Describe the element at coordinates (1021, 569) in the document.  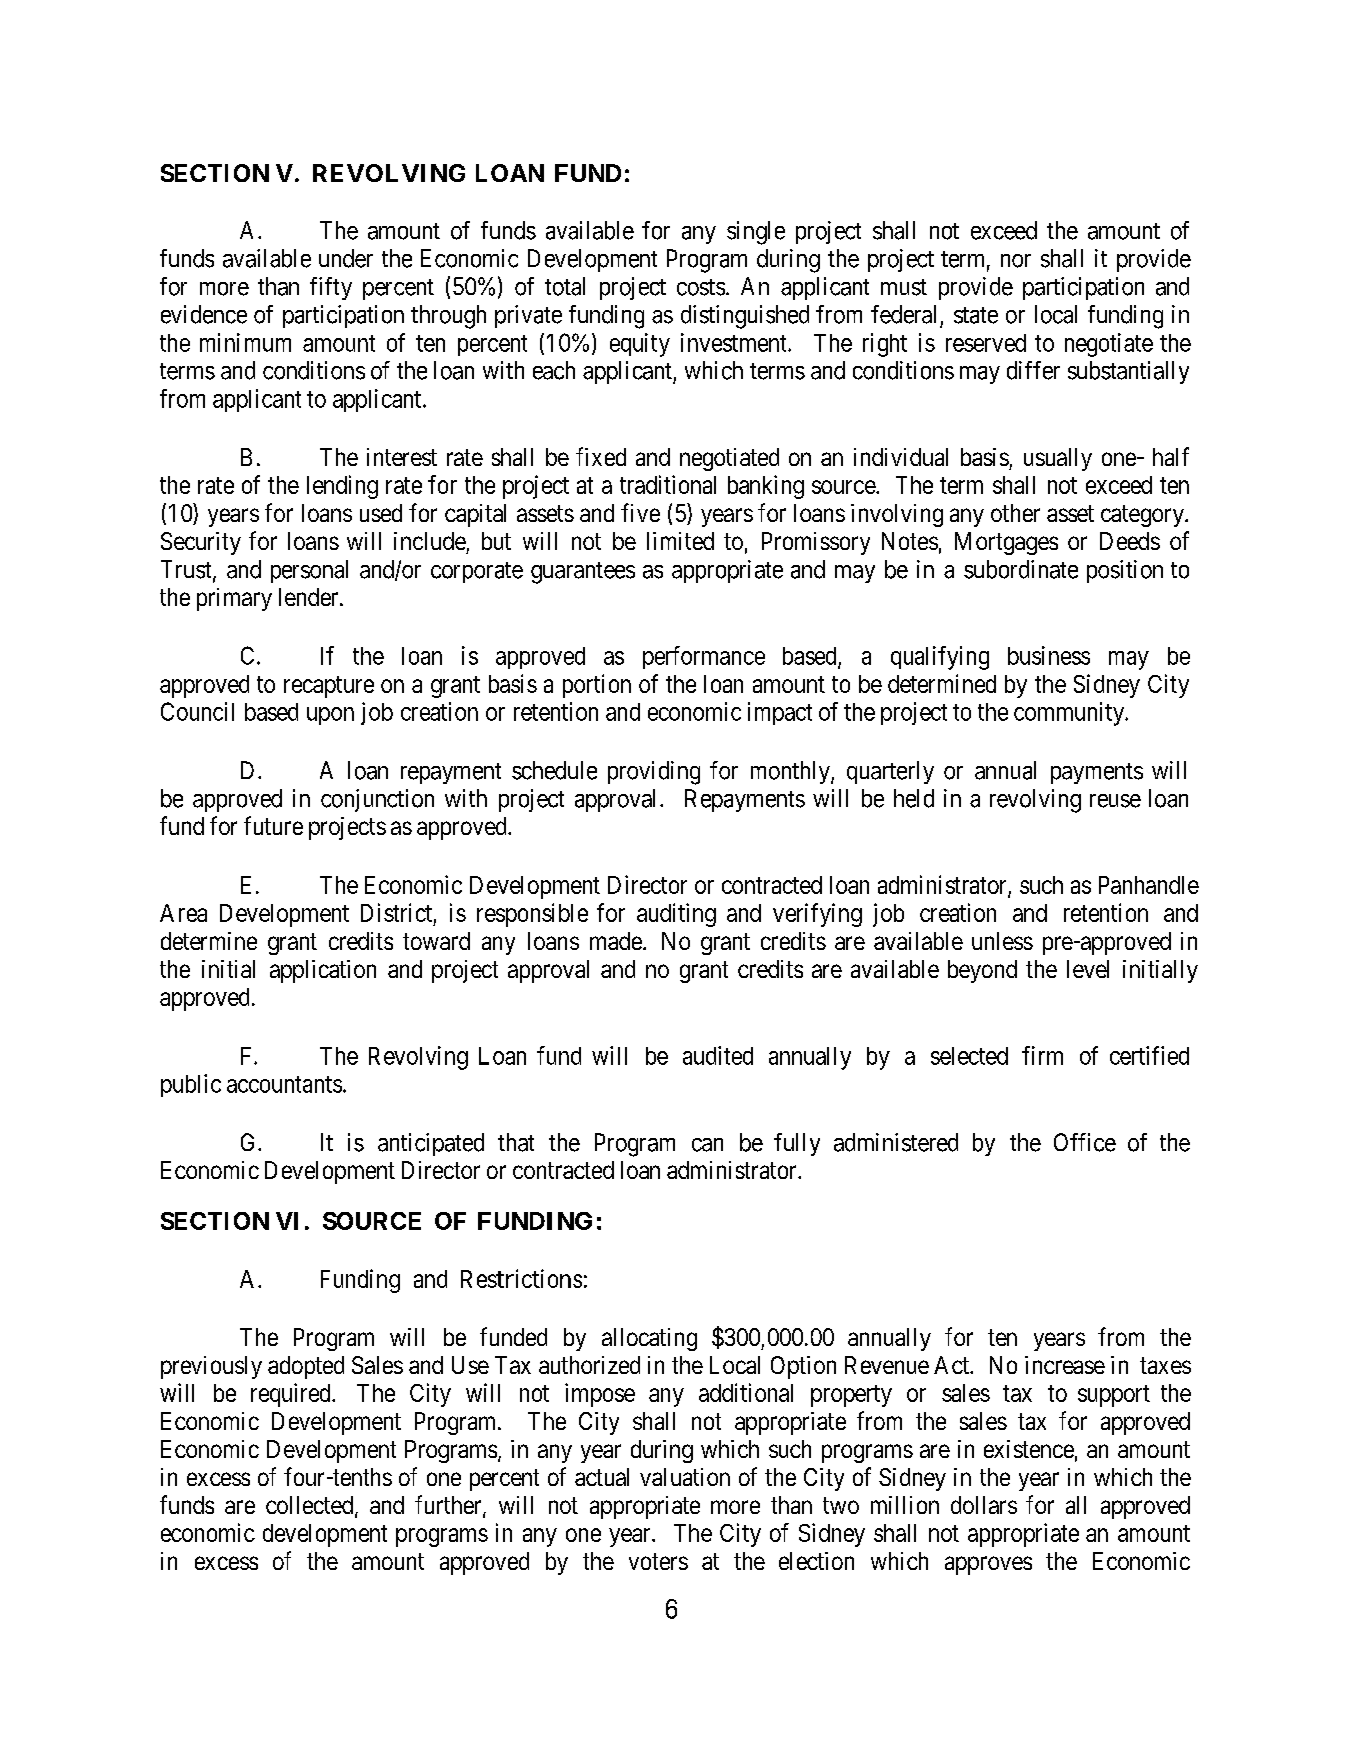
I see `subordinate` at that location.
